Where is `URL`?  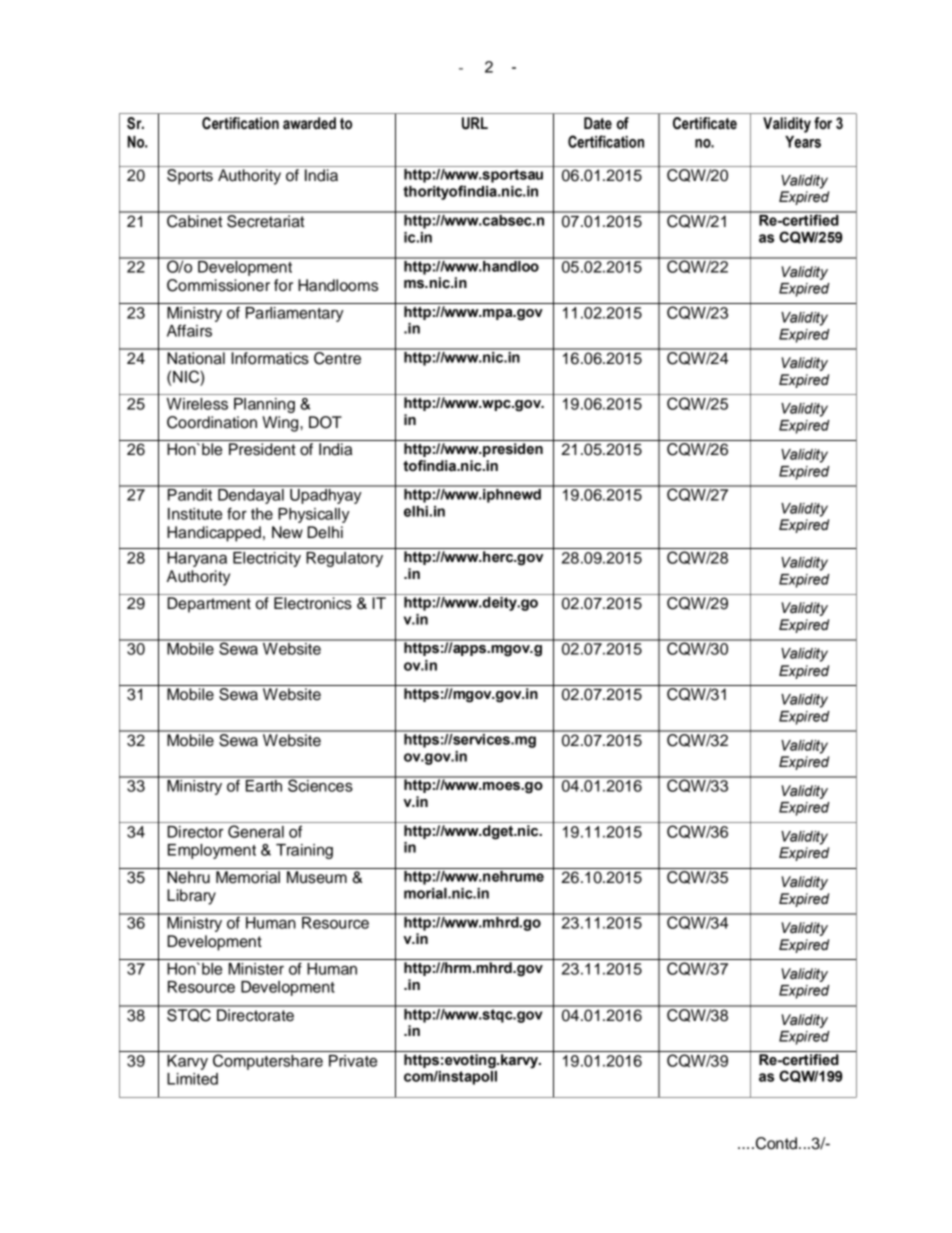 URL is located at coordinates (475, 123).
